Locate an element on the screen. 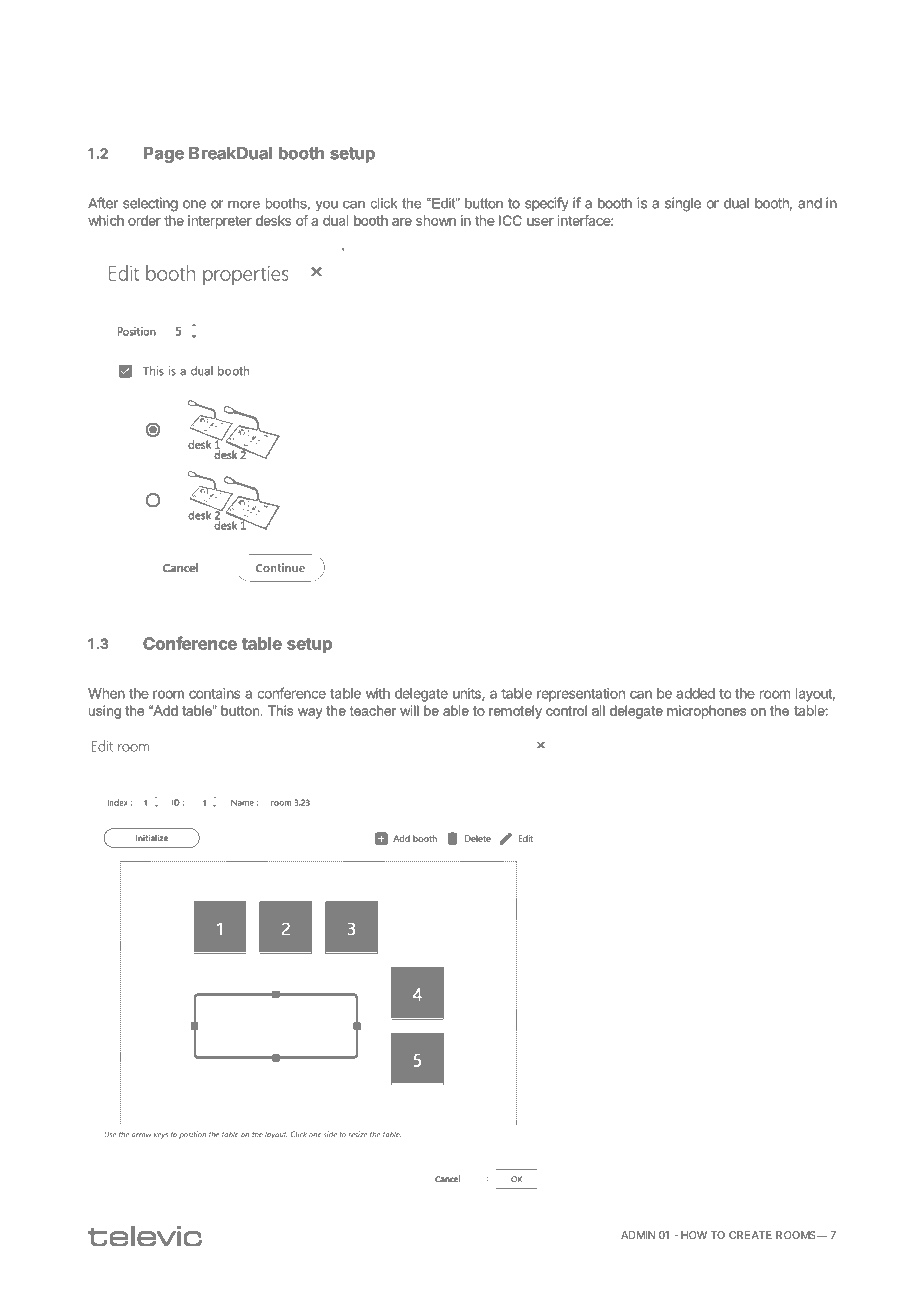 The image size is (924, 1308). CREATE is located at coordinates (750, 1235).
